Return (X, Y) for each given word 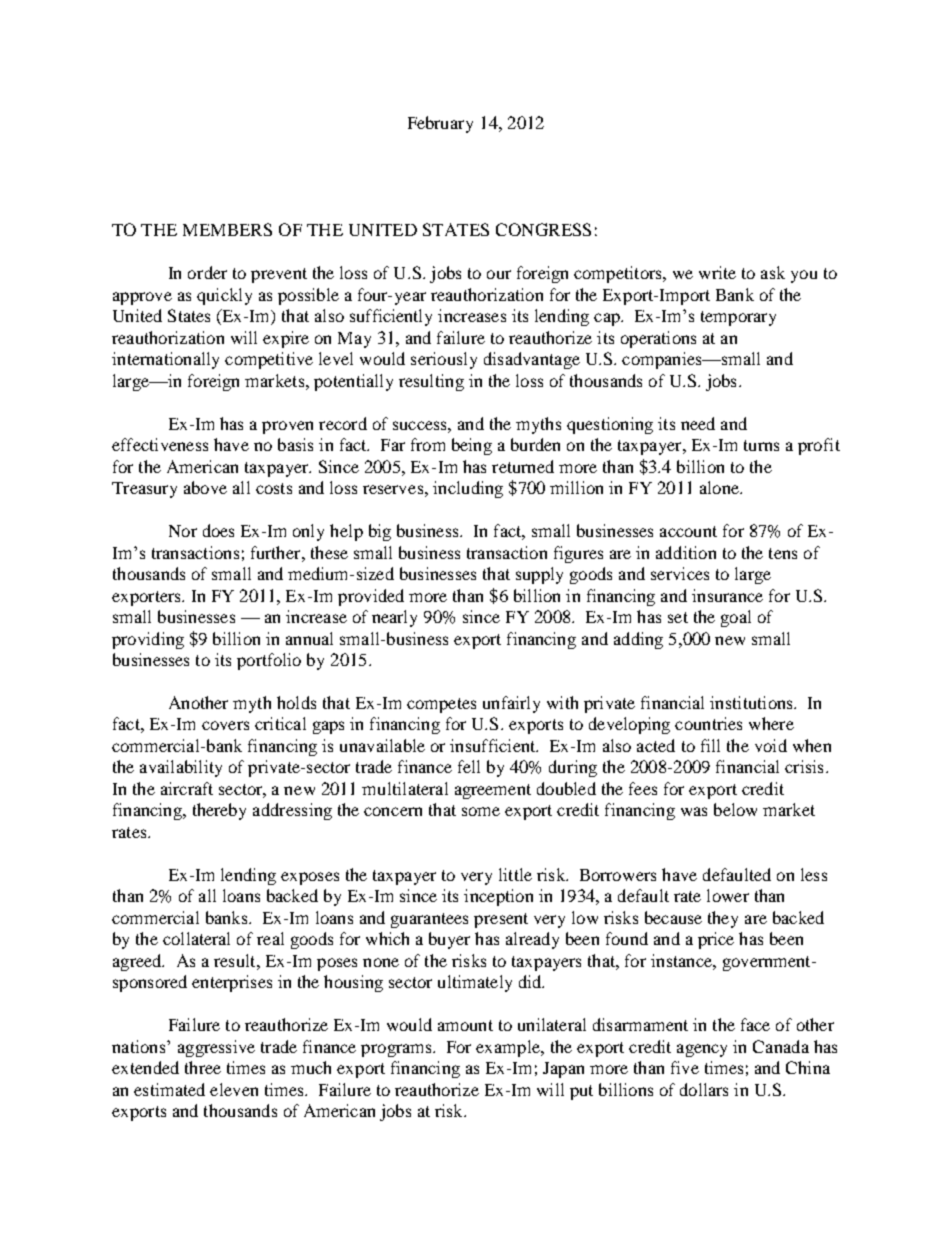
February (440, 124)
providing (148, 640)
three (203, 1067)
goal (736, 618)
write (717, 272)
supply (539, 575)
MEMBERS (227, 229)
